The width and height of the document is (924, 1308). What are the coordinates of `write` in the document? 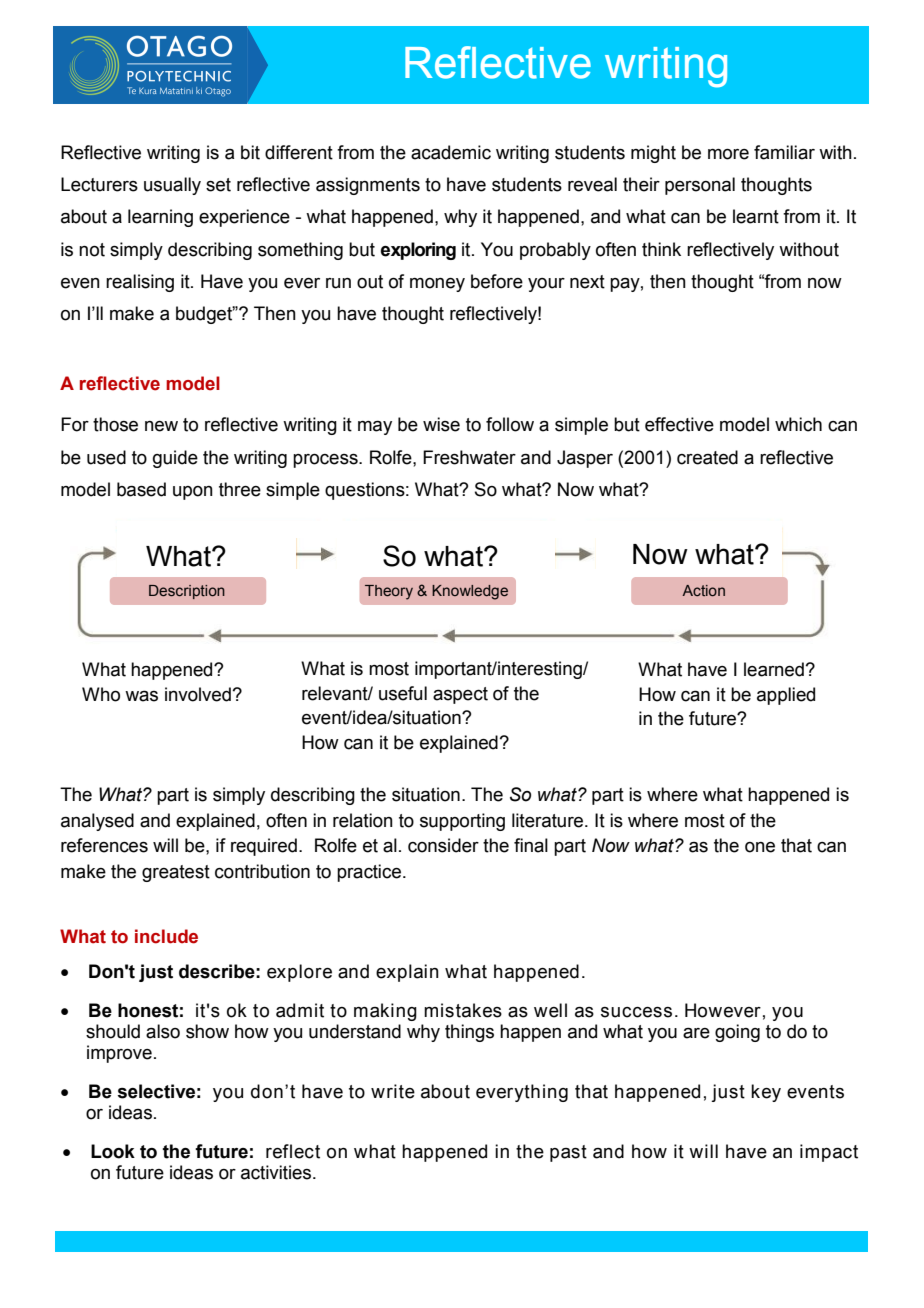 It's located at (393, 1091).
